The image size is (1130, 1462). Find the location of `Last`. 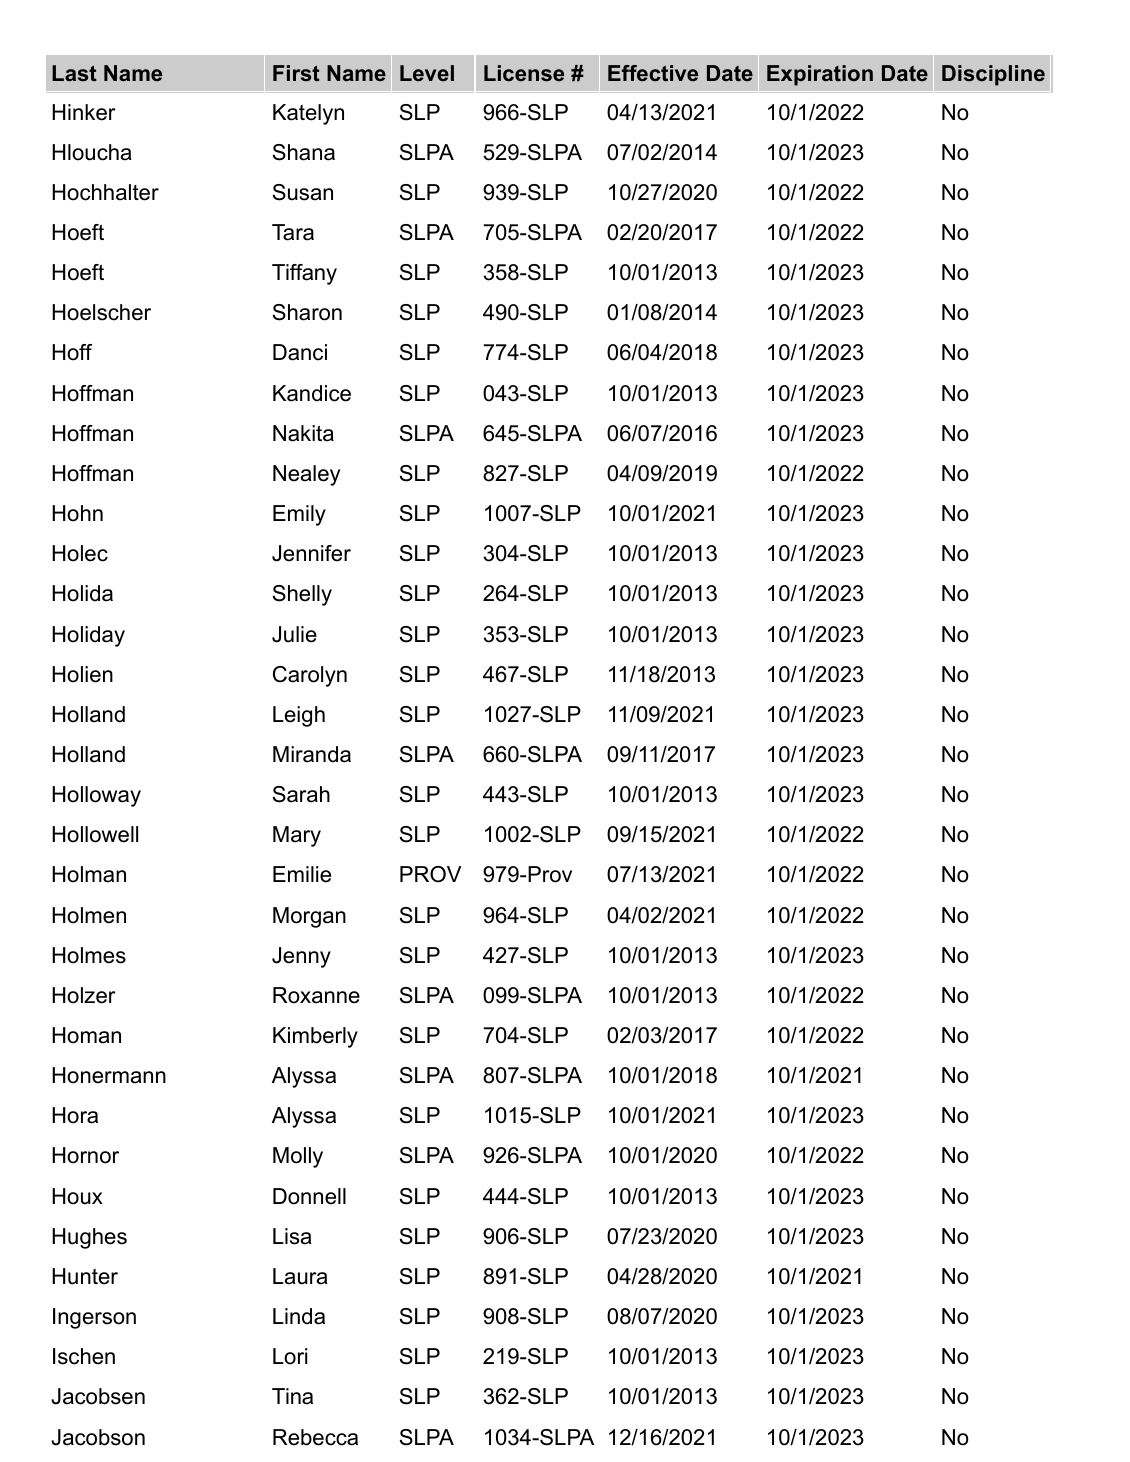

Last is located at coordinates (74, 73).
